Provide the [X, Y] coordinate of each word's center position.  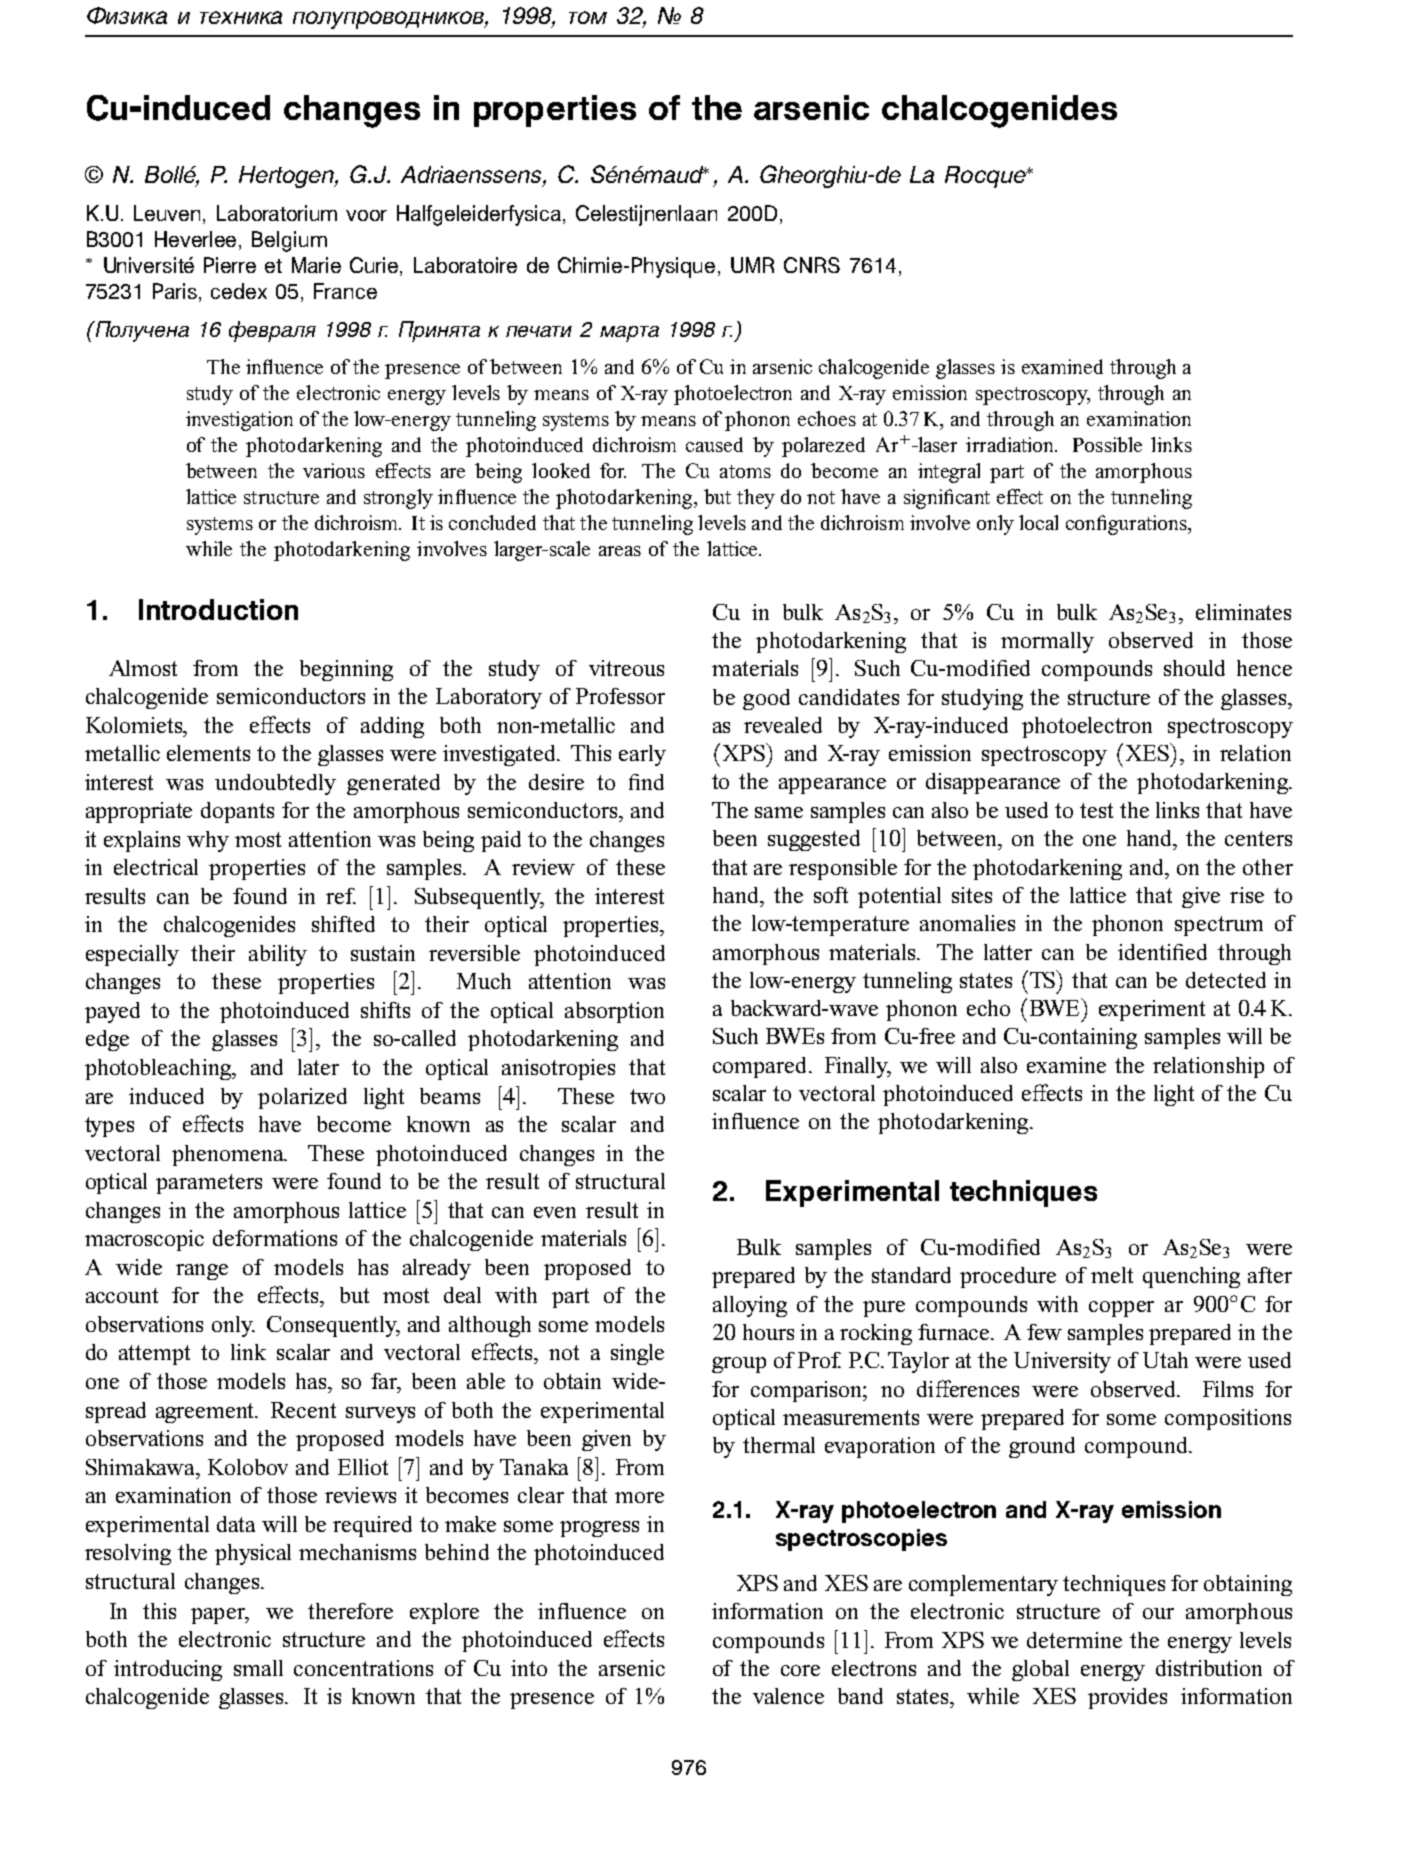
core [800, 1670]
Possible [1107, 444]
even [555, 1212]
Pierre [230, 265]
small [258, 1668]
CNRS [812, 265]
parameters [209, 1184]
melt [1112, 1275]
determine [1074, 1640]
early [642, 755]
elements [208, 753]
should [1194, 668]
